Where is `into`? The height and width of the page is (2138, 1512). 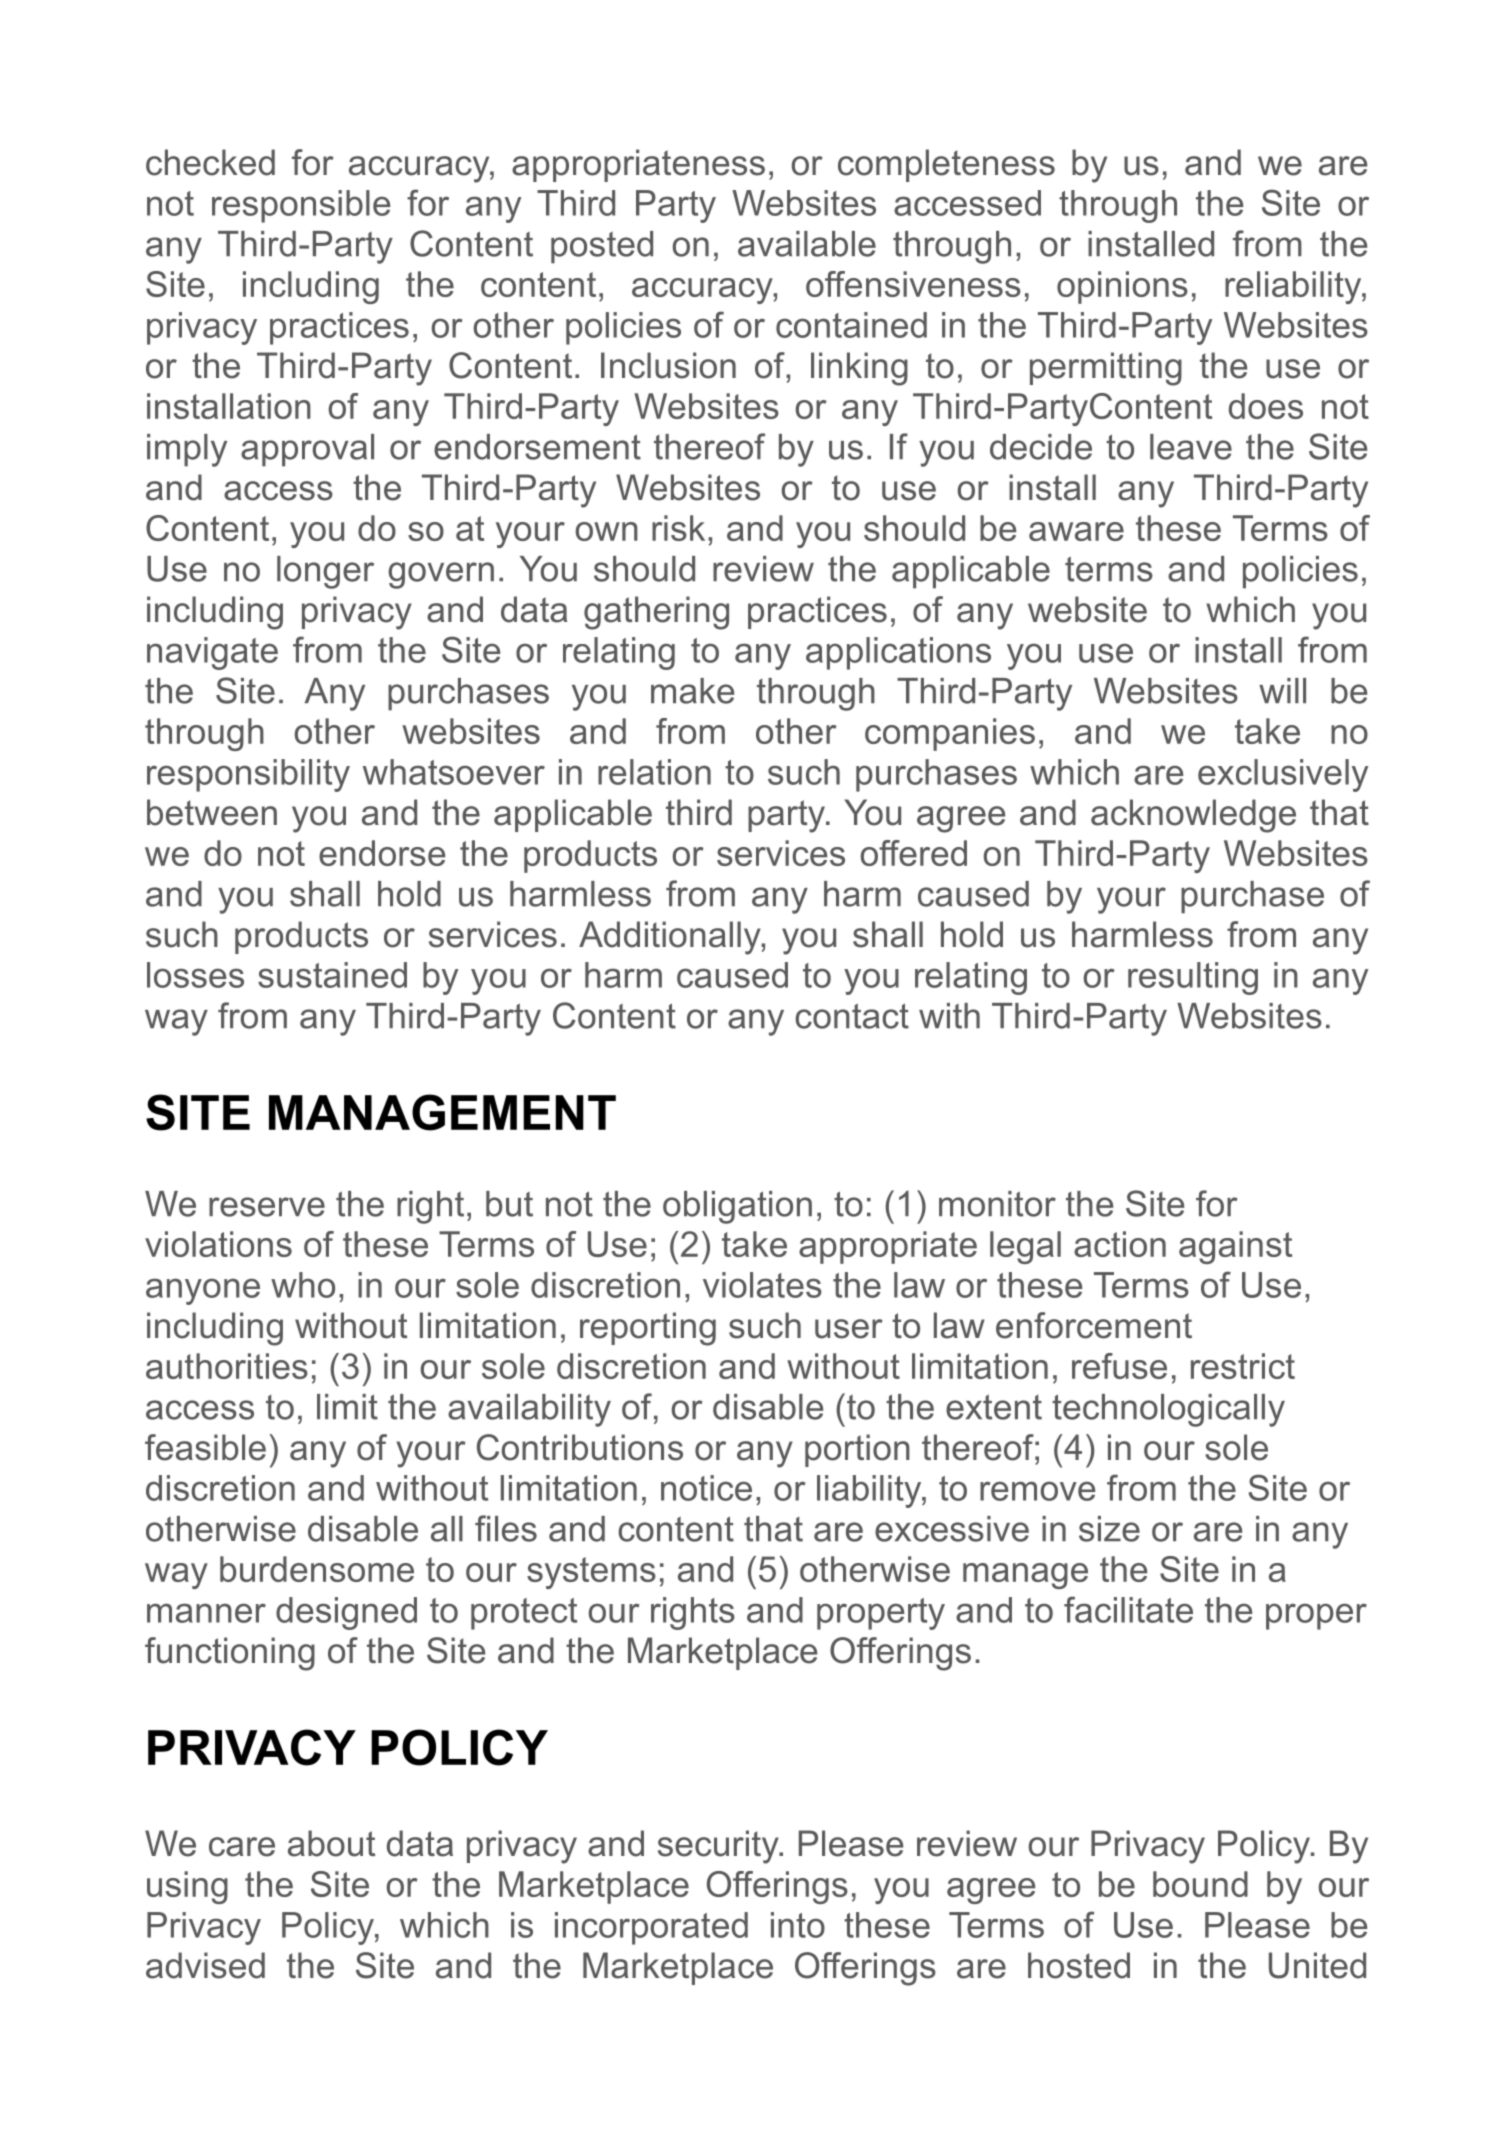
into is located at coordinates (798, 1925).
